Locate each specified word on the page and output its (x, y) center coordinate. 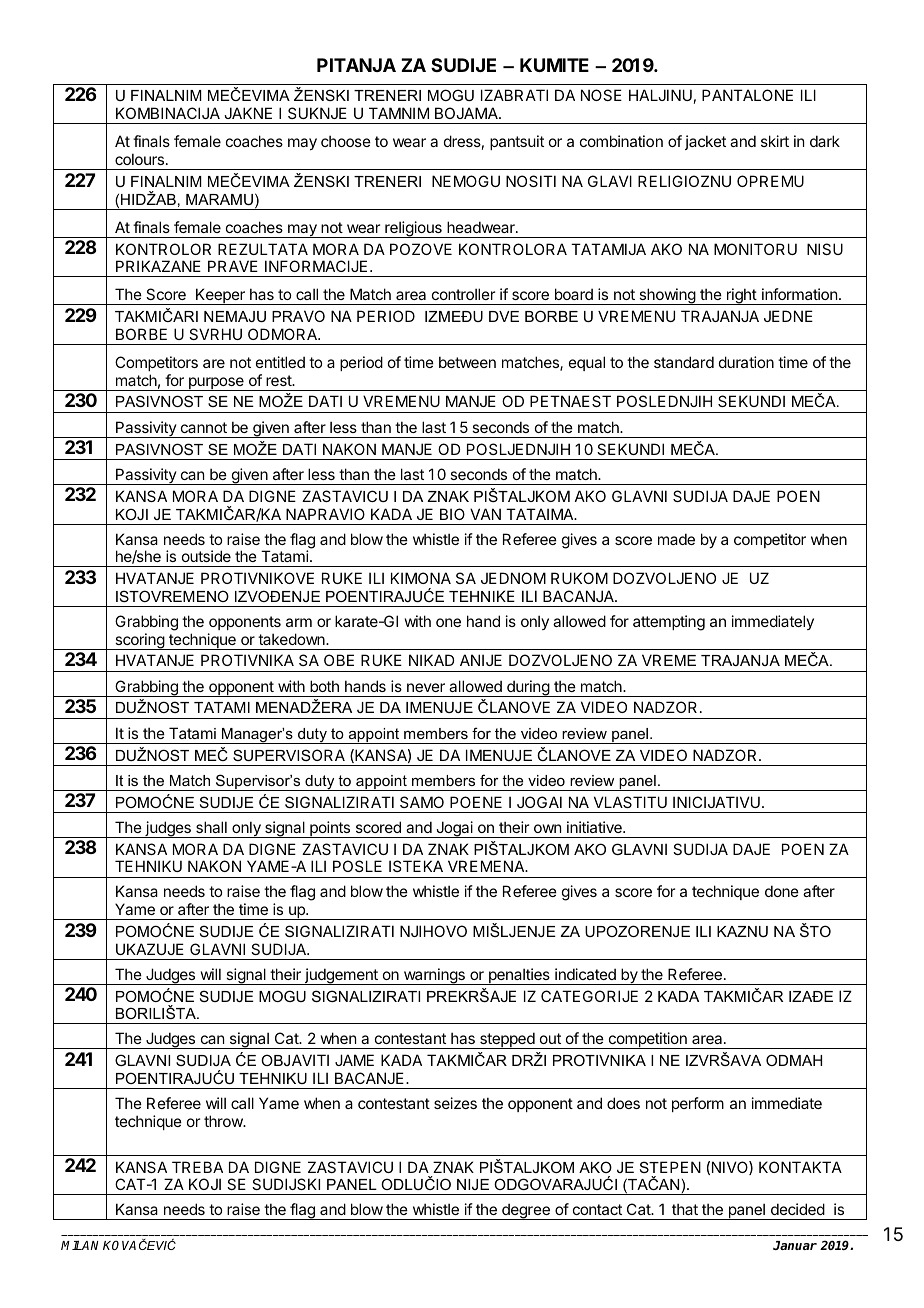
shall (211, 827)
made (676, 539)
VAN (485, 514)
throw (224, 1121)
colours (139, 159)
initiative (595, 827)
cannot (204, 427)
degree (526, 1211)
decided (798, 1209)
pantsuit (517, 142)
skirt (775, 141)
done (782, 891)
